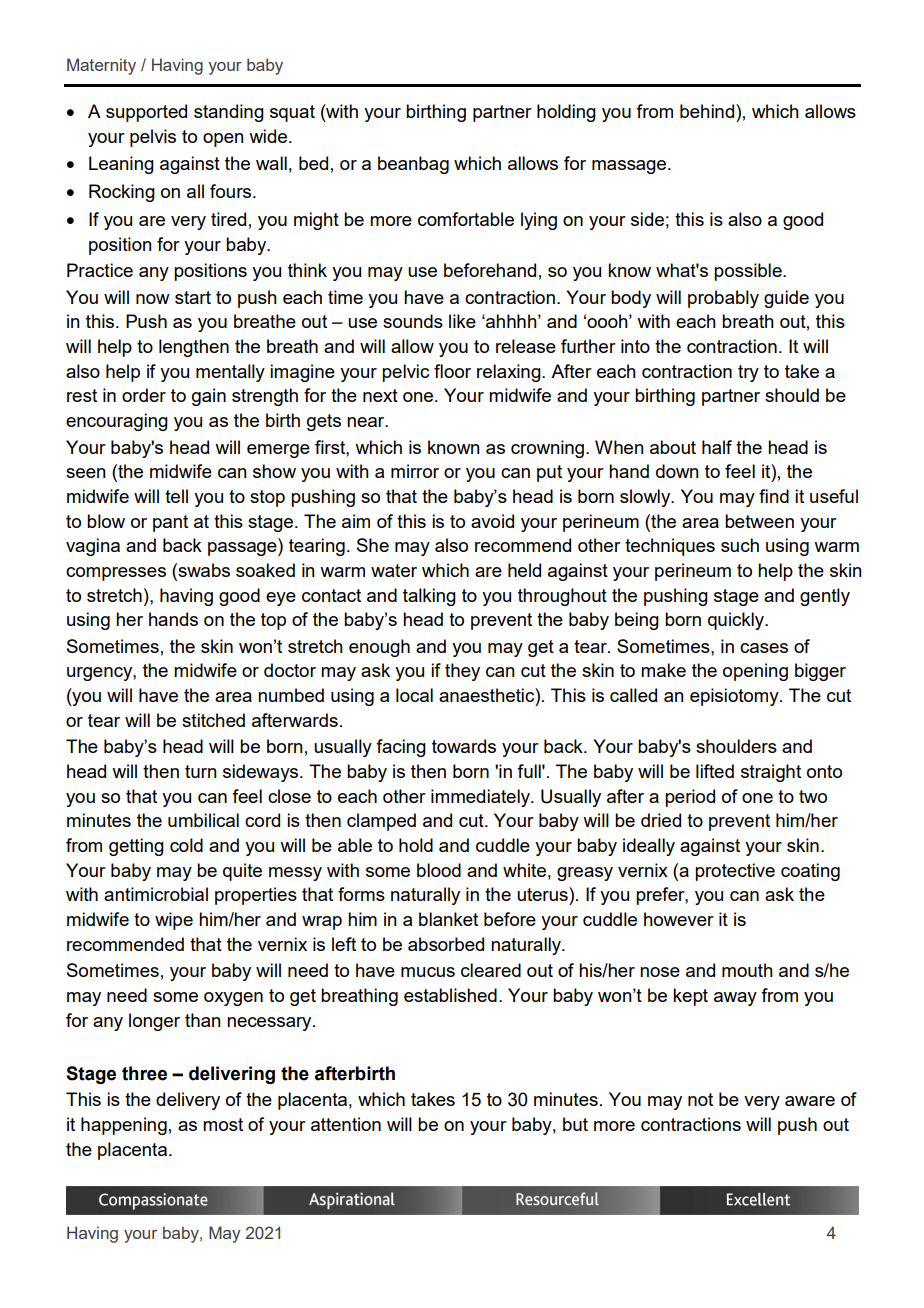  What do you see at coordinates (708, 111) in the page?
I see `behind` at bounding box center [708, 111].
